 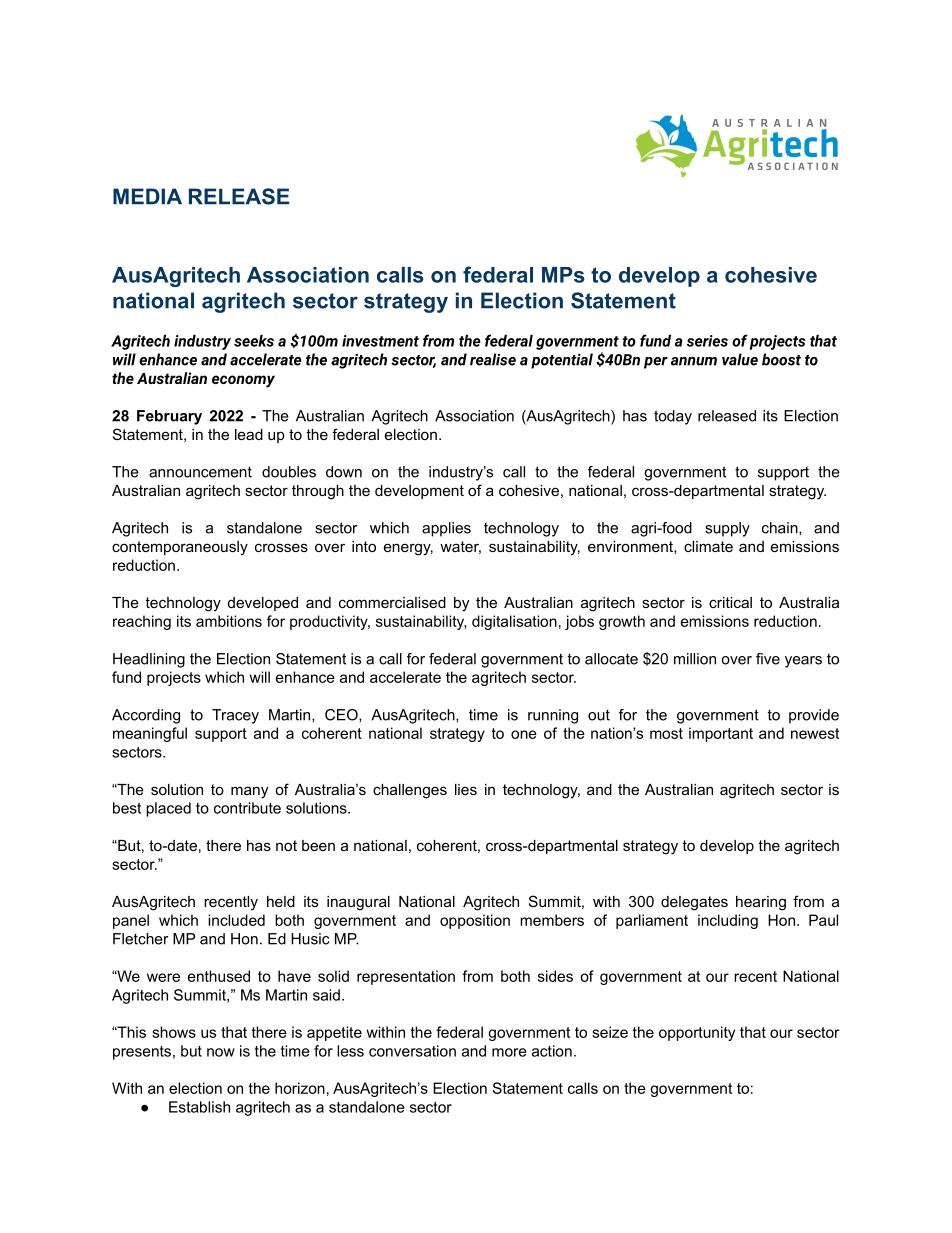 What do you see at coordinates (147, 196) in the screenshot?
I see `MEDIA` at bounding box center [147, 196].
